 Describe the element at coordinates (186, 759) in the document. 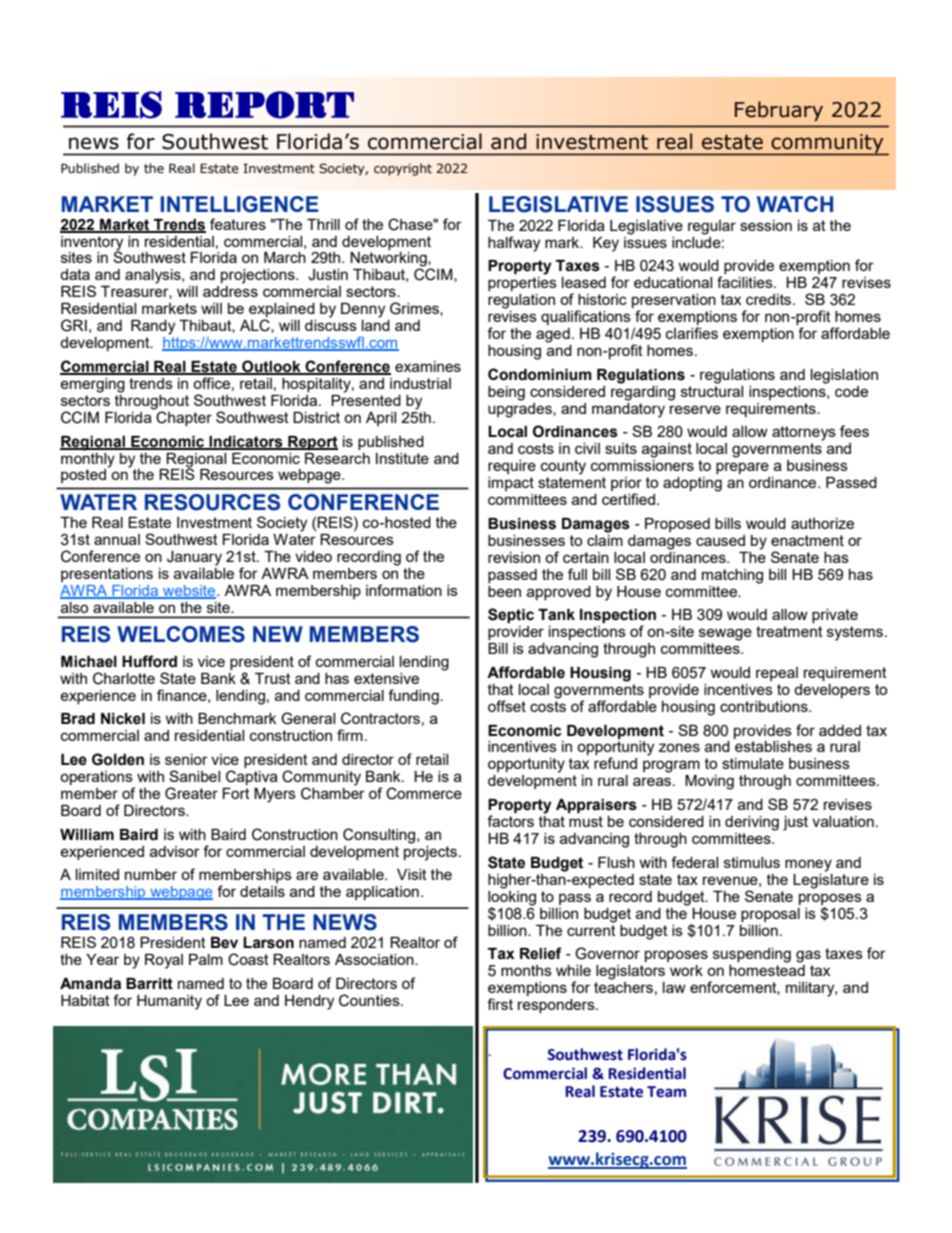

I see `senior` at that location.
